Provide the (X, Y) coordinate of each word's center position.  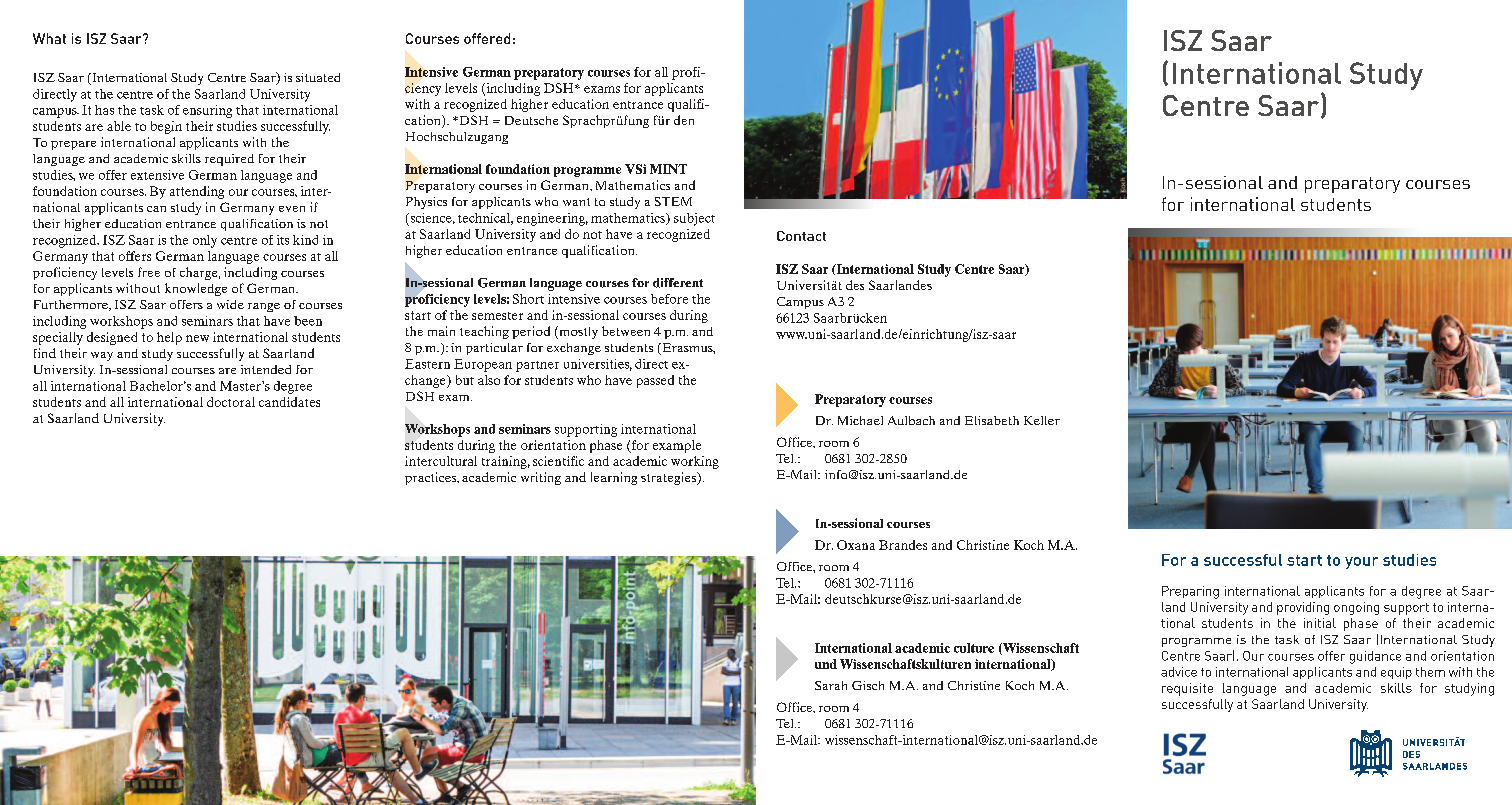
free (149, 272)
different (678, 283)
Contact (801, 236)
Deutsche (531, 120)
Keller (1042, 420)
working (695, 462)
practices (432, 478)
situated (318, 77)
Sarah (831, 685)
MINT (668, 169)
